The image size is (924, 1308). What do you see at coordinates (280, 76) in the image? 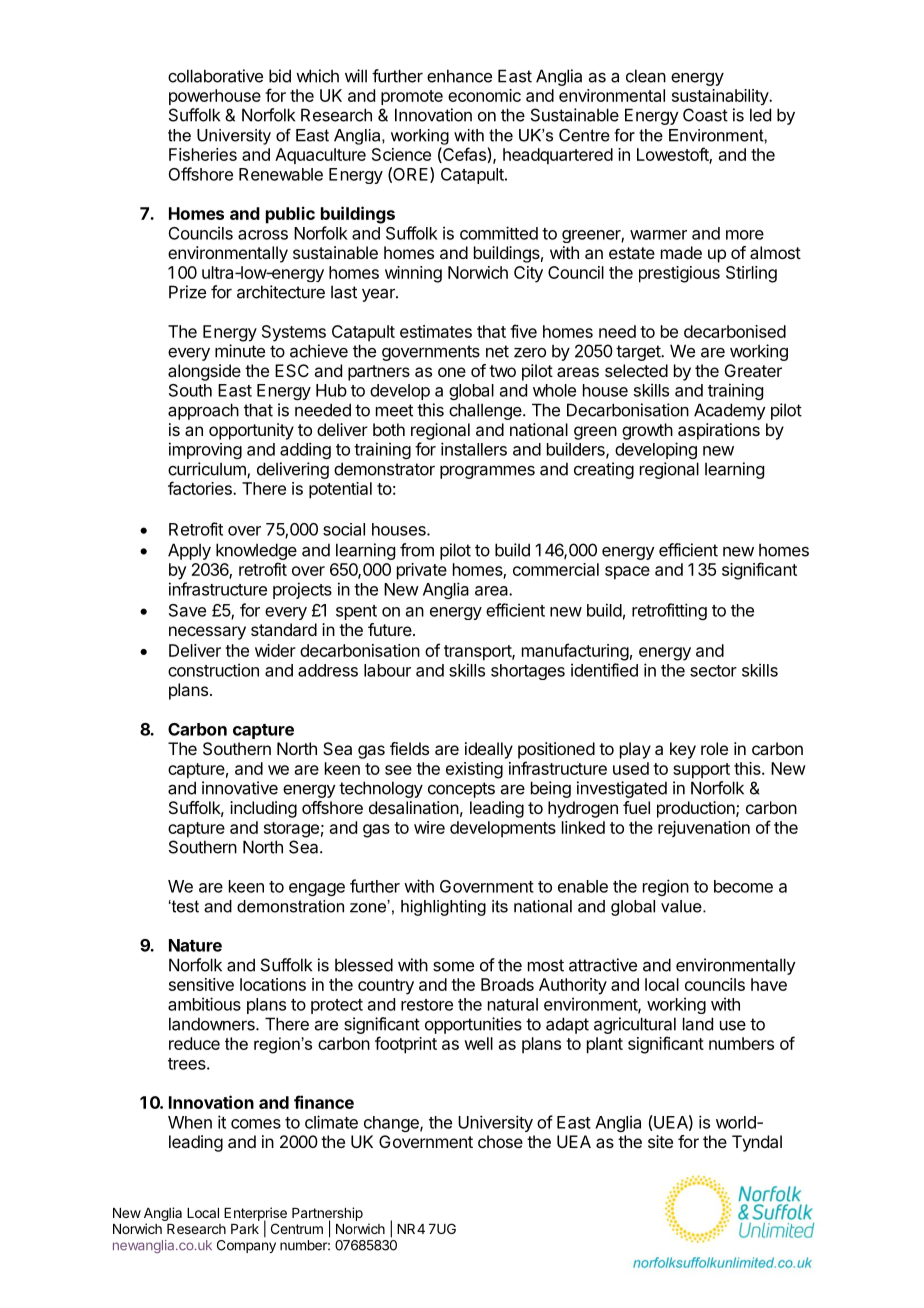
I see `bid` at bounding box center [280, 76].
